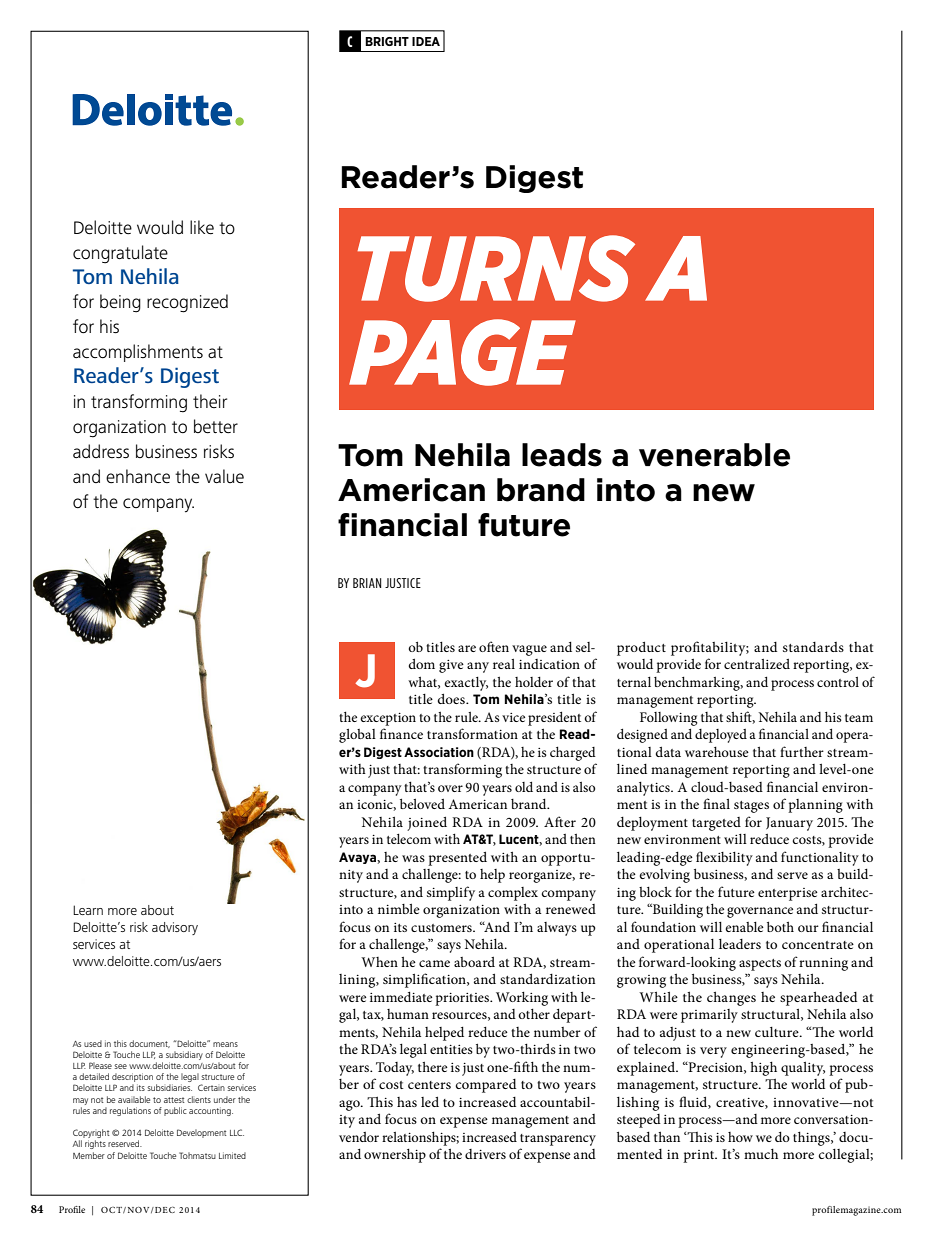 This image has height=1233, width=952. I want to click on like, so click(202, 227).
